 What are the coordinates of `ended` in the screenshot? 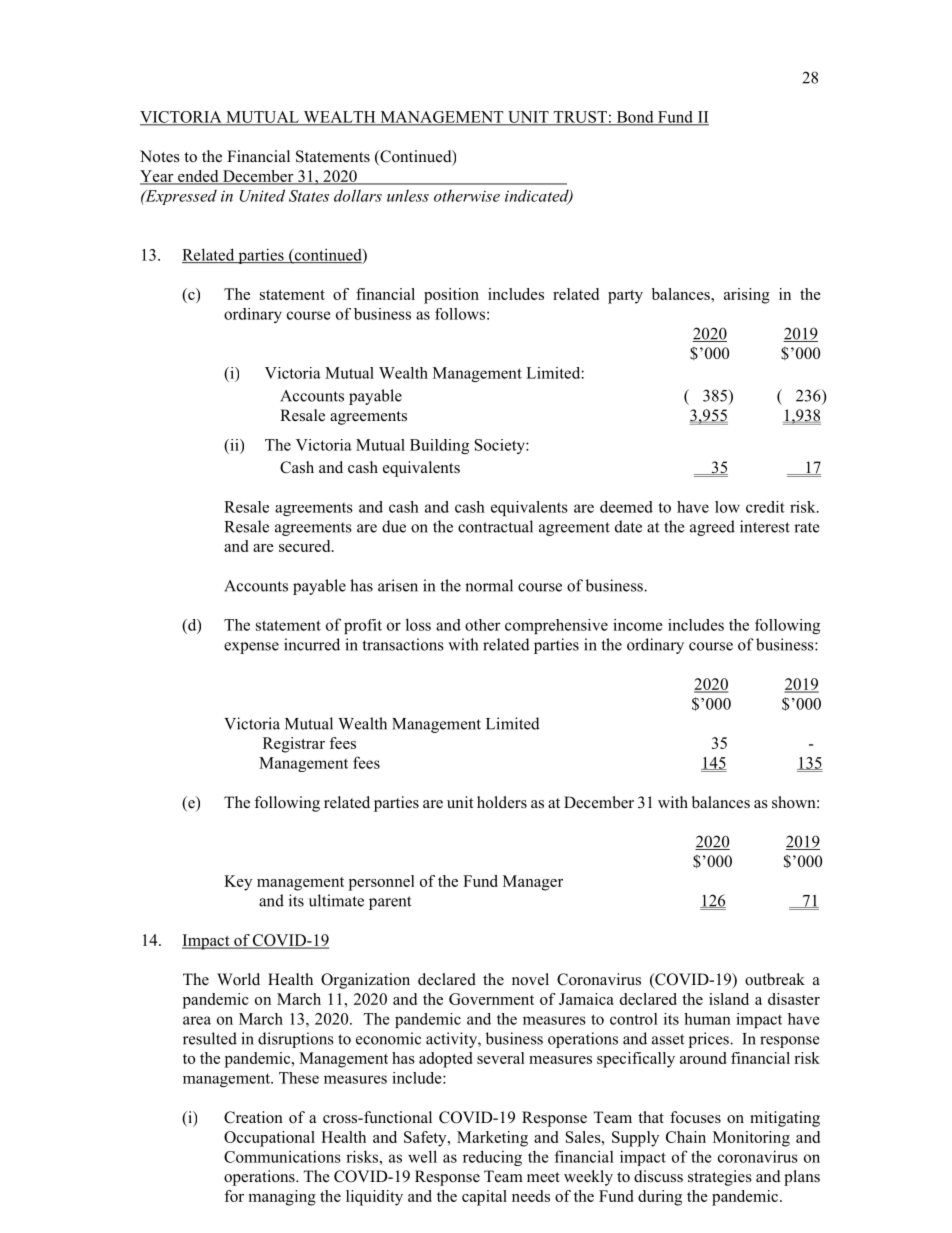 It's located at (198, 177).
